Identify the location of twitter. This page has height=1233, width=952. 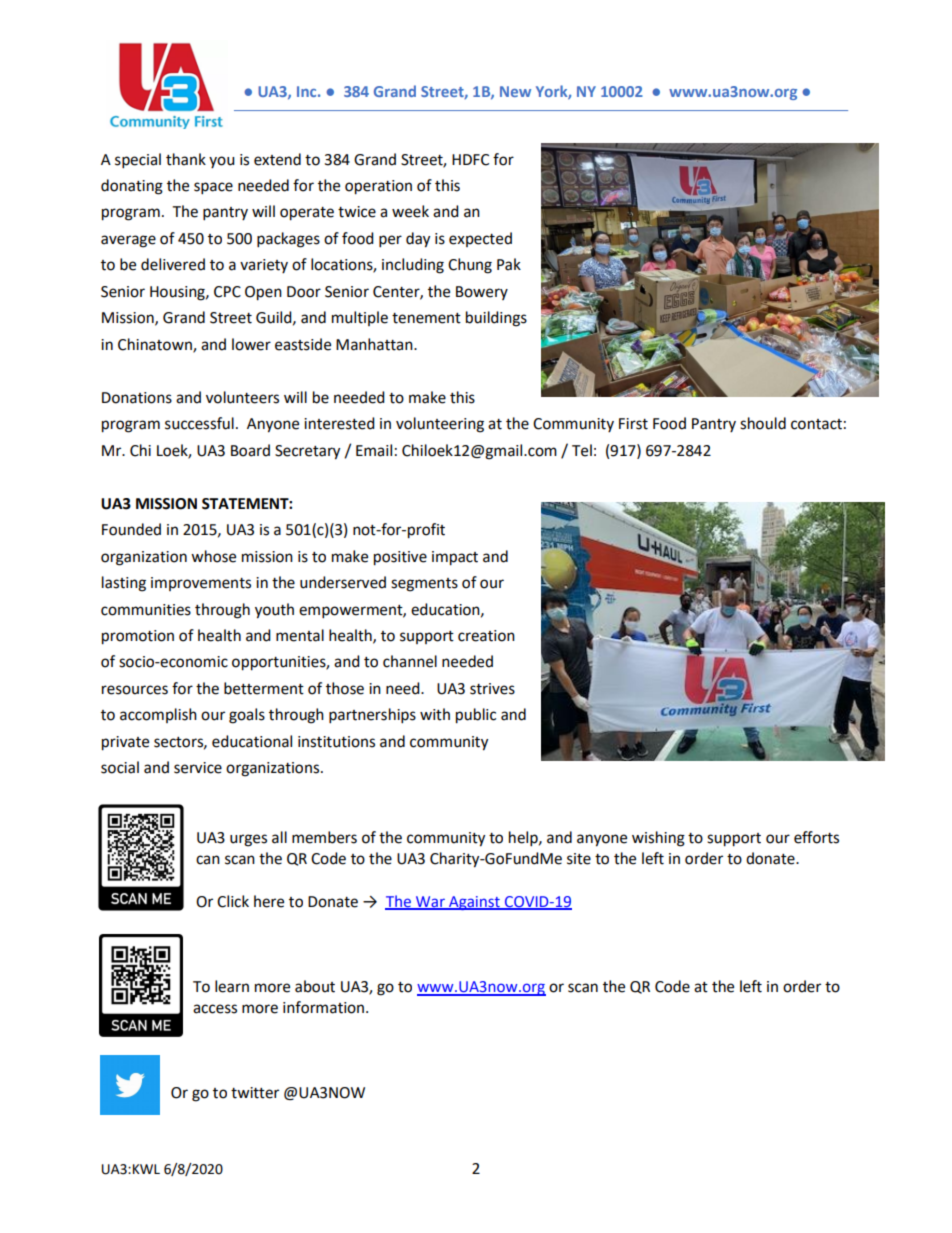
(255, 1093).
